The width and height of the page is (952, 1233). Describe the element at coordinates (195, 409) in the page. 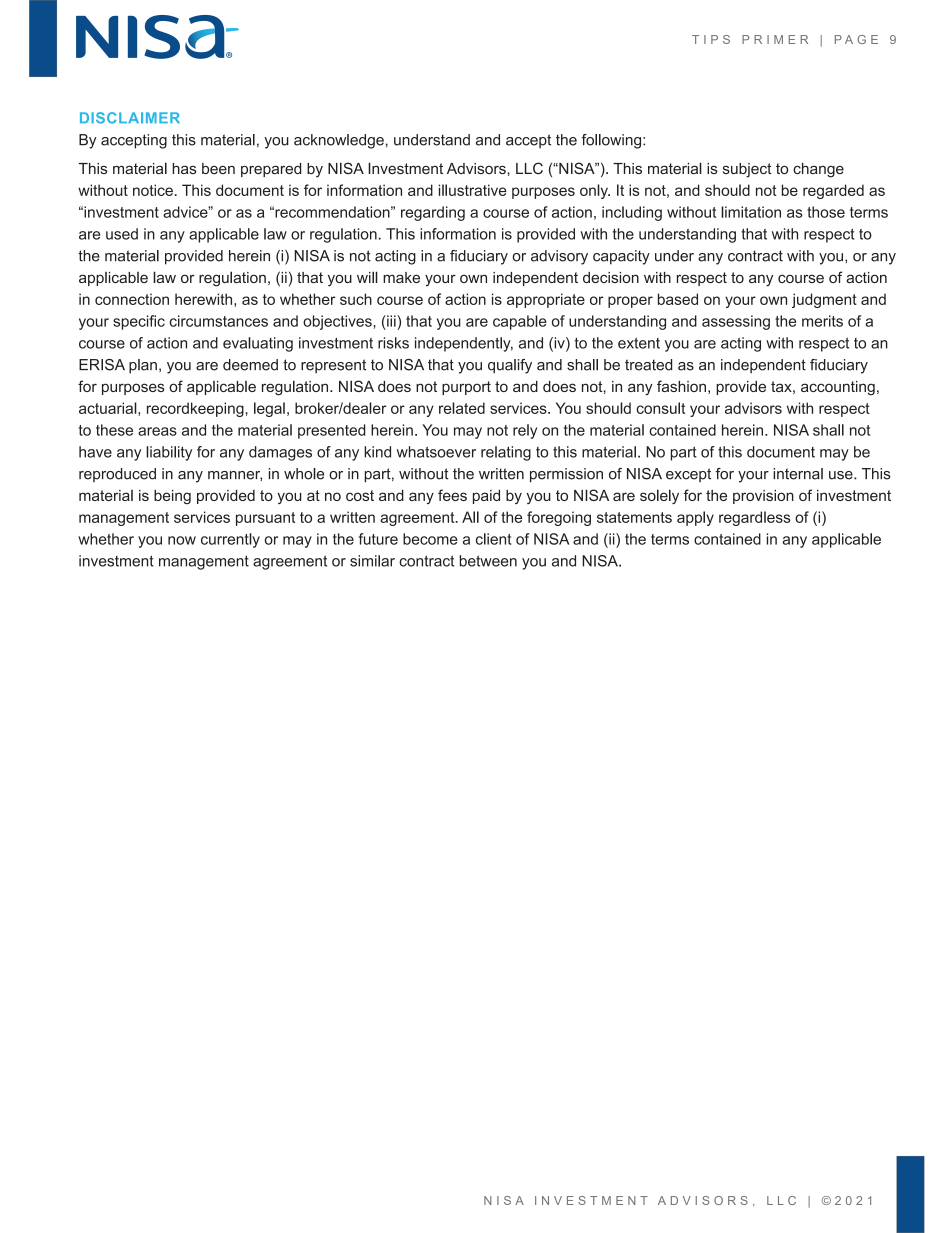

I see `recordkeeping` at that location.
